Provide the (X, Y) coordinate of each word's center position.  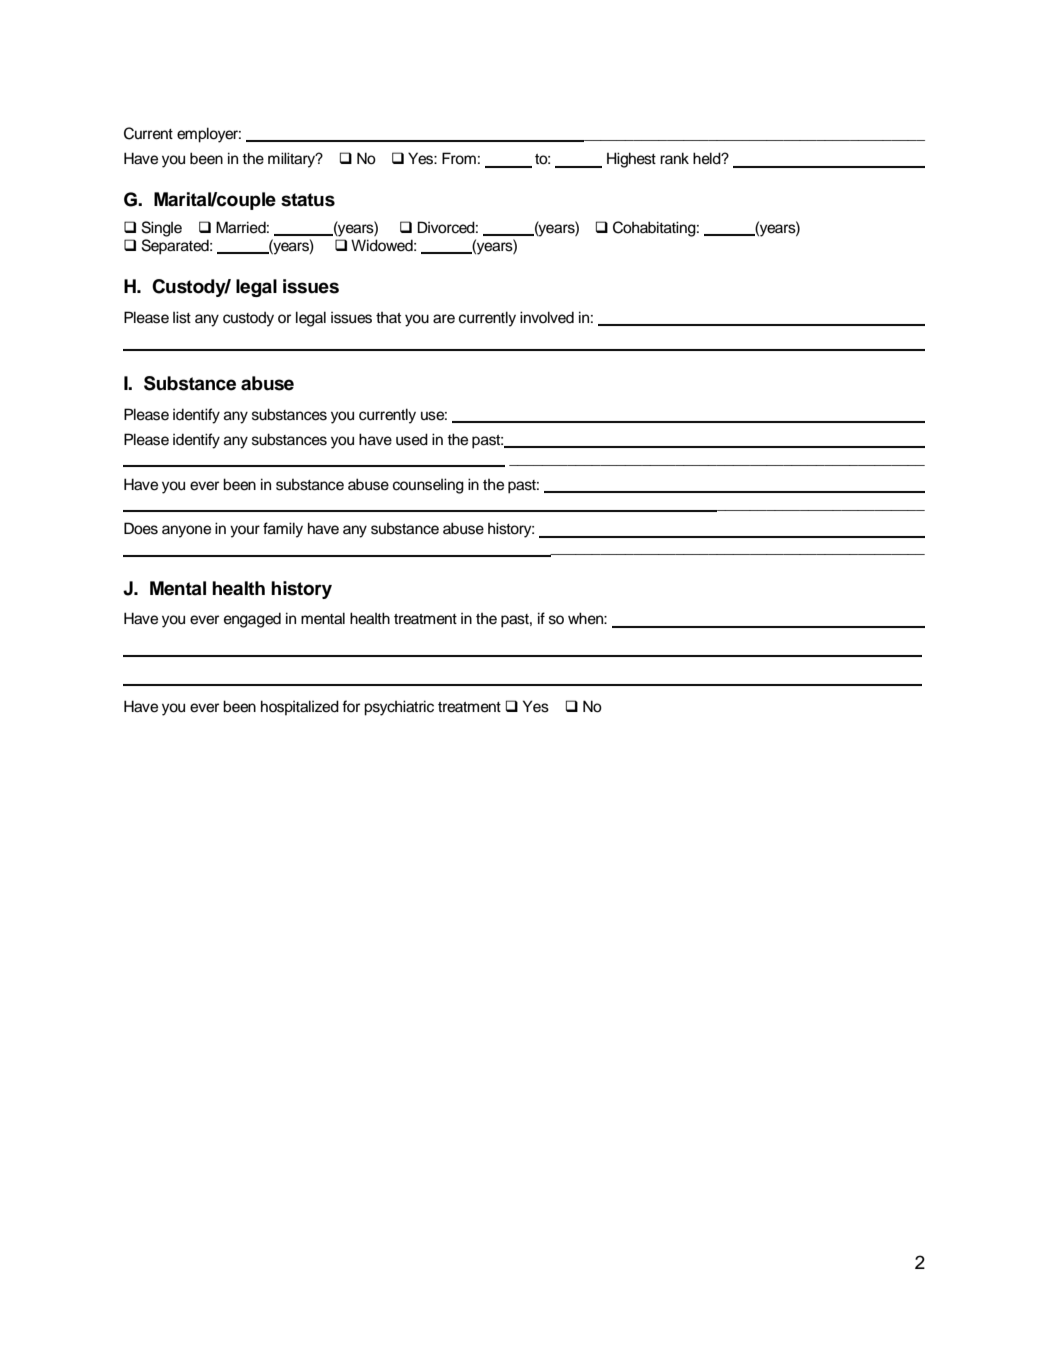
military (293, 160)
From (459, 158)
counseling (428, 486)
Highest (631, 160)
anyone (186, 531)
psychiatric (399, 708)
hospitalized (300, 707)
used (412, 439)
